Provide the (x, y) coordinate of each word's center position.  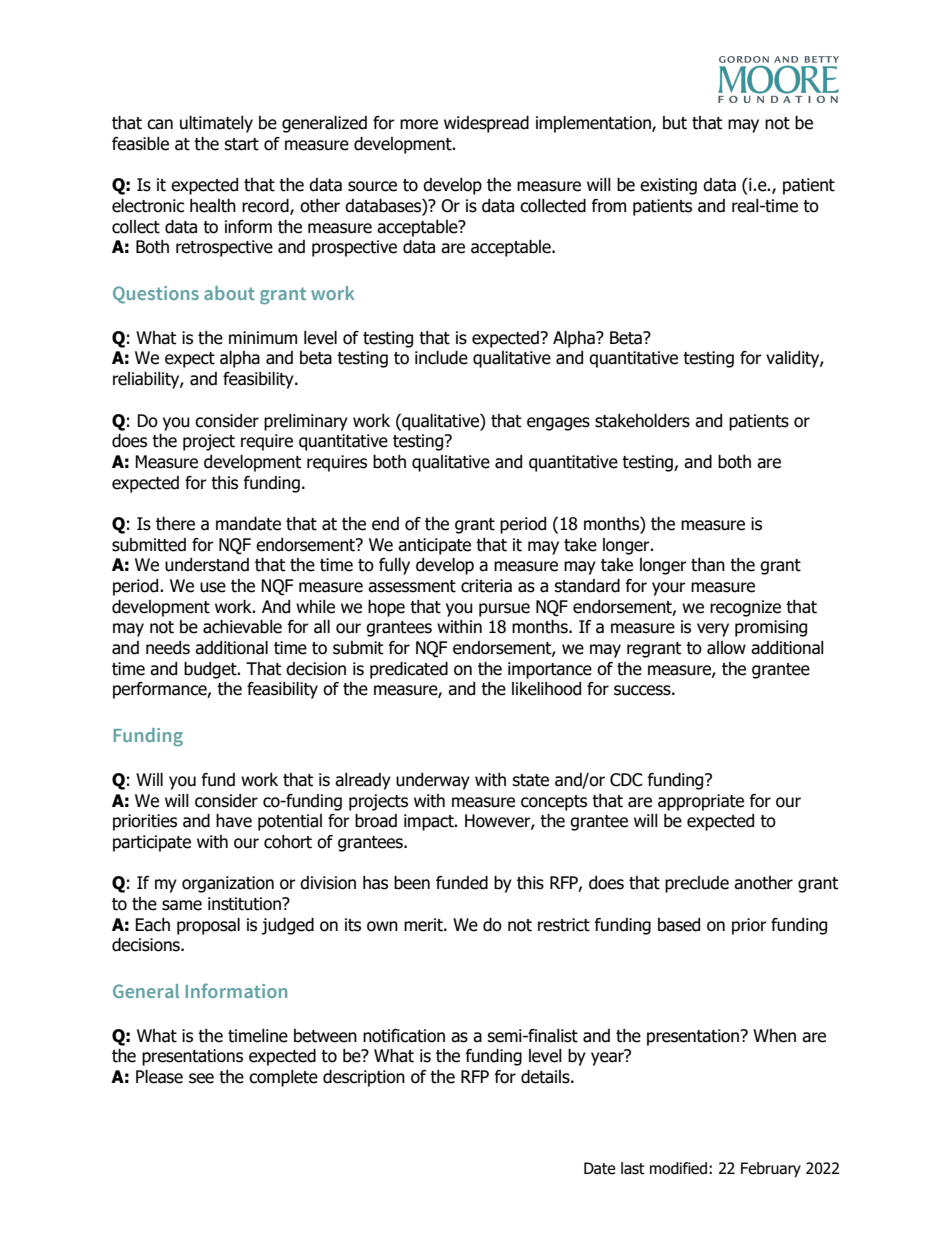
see (201, 1078)
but (675, 123)
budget (211, 670)
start (241, 144)
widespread (486, 124)
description (364, 1078)
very (713, 630)
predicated (409, 670)
